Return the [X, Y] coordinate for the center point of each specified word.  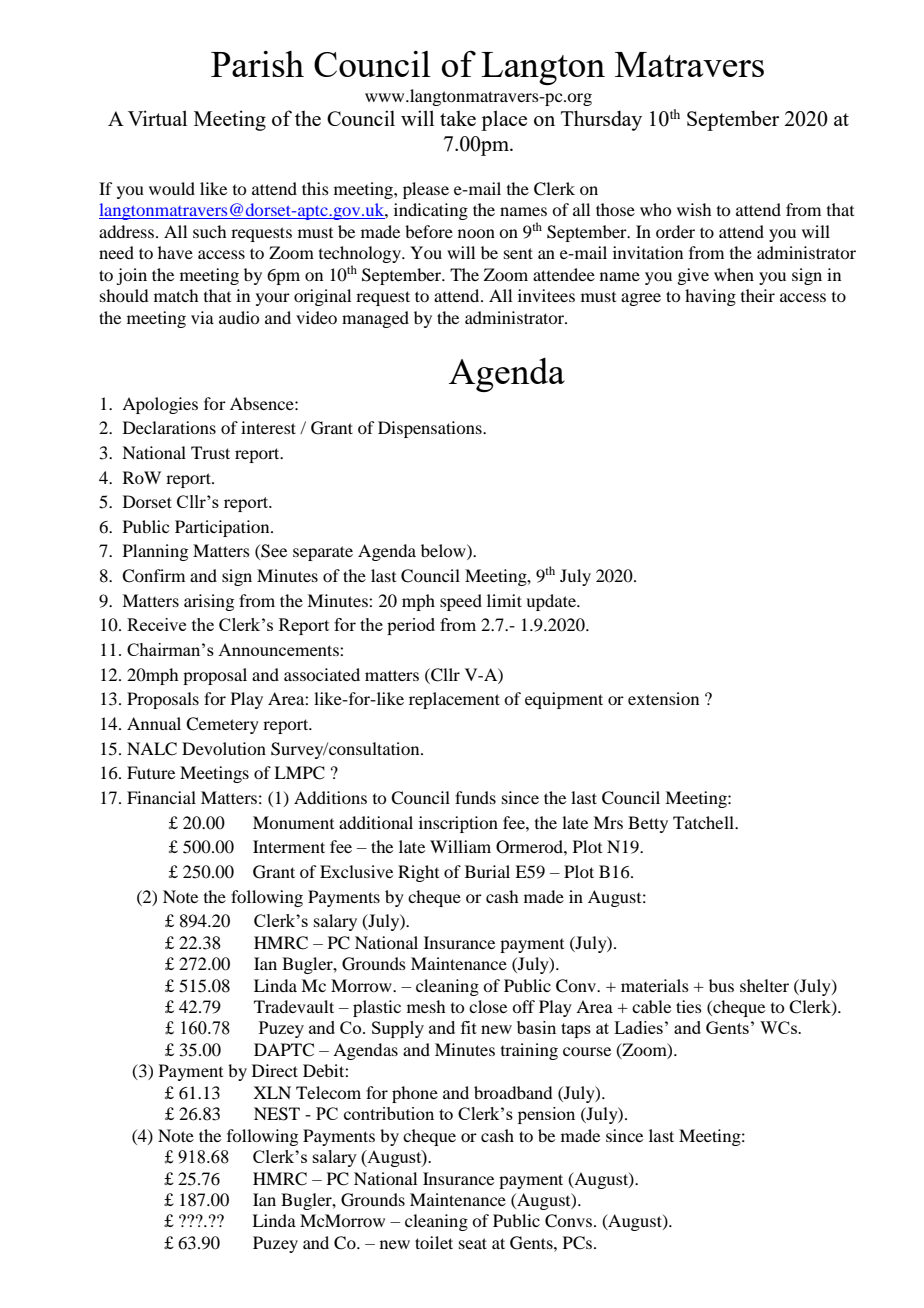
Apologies [160, 405]
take [458, 118]
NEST [277, 1114]
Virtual [157, 118]
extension [663, 698]
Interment [289, 846]
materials [655, 985]
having [710, 297]
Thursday [601, 120]
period [411, 626]
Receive [156, 624]
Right [418, 873]
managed [375, 319]
